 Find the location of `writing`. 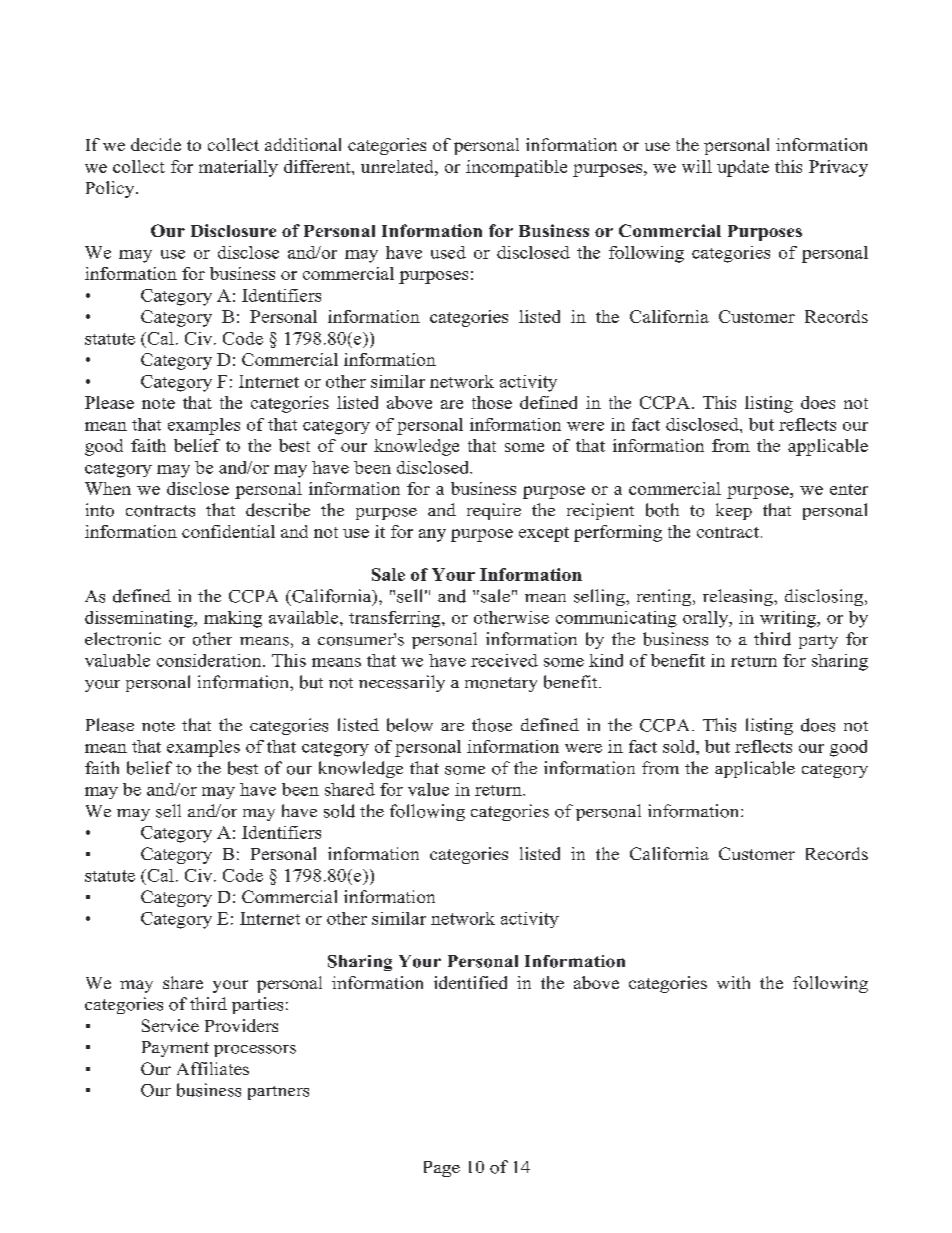

writing is located at coordinates (789, 619).
